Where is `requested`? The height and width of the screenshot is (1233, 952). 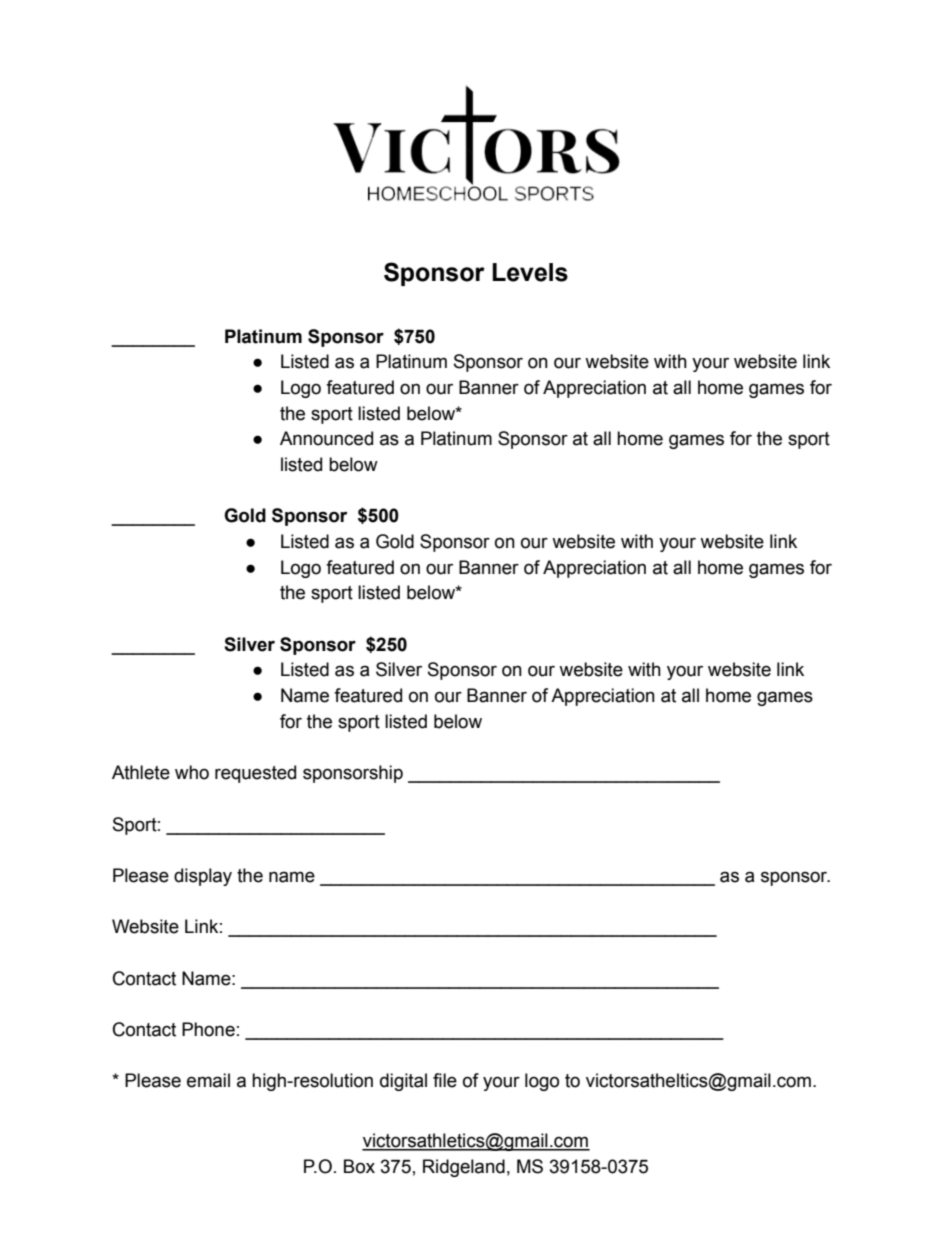
requested is located at coordinates (255, 774).
